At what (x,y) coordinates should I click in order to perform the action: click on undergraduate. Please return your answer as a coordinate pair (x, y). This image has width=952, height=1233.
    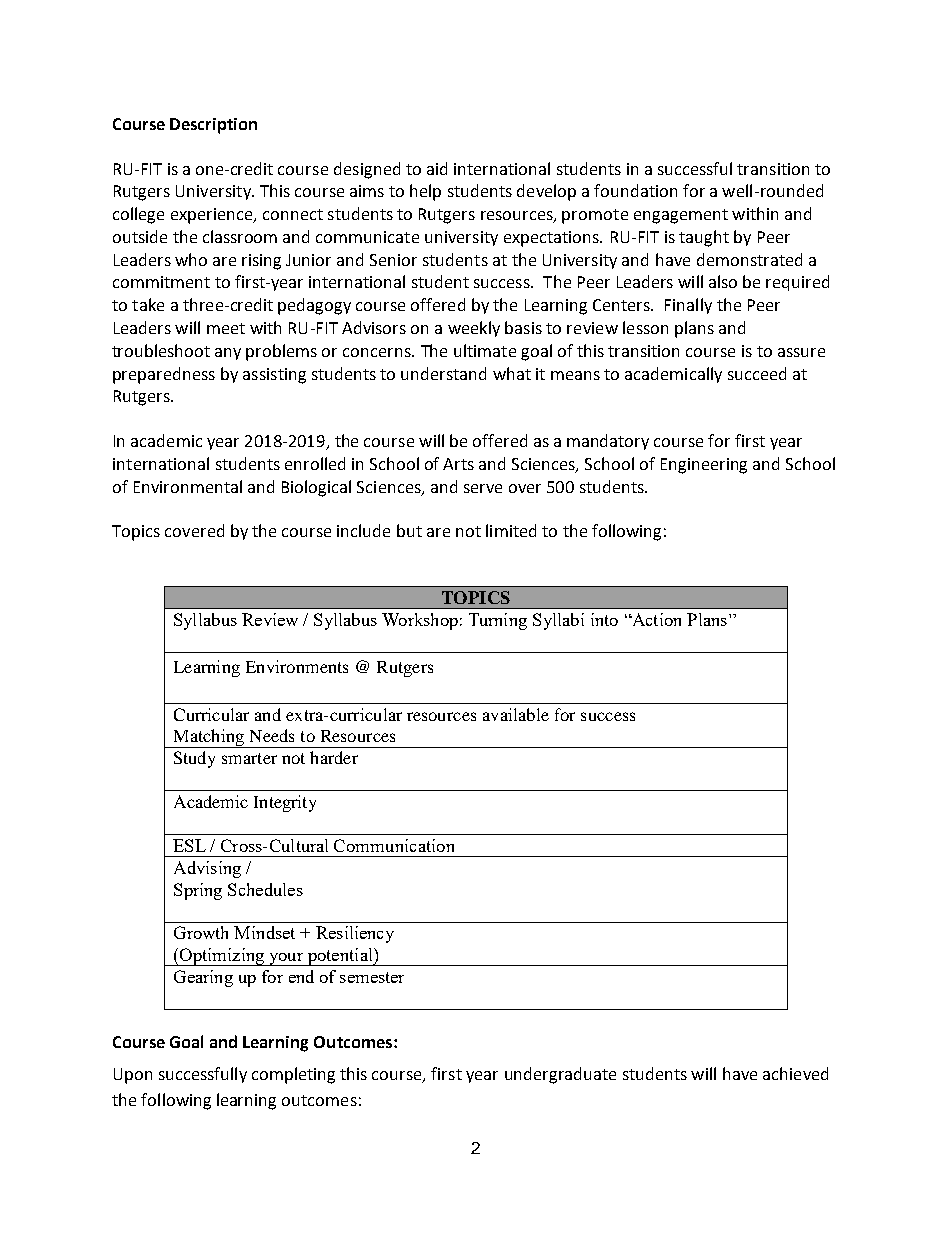
    Looking at the image, I should click on (560, 1075).
